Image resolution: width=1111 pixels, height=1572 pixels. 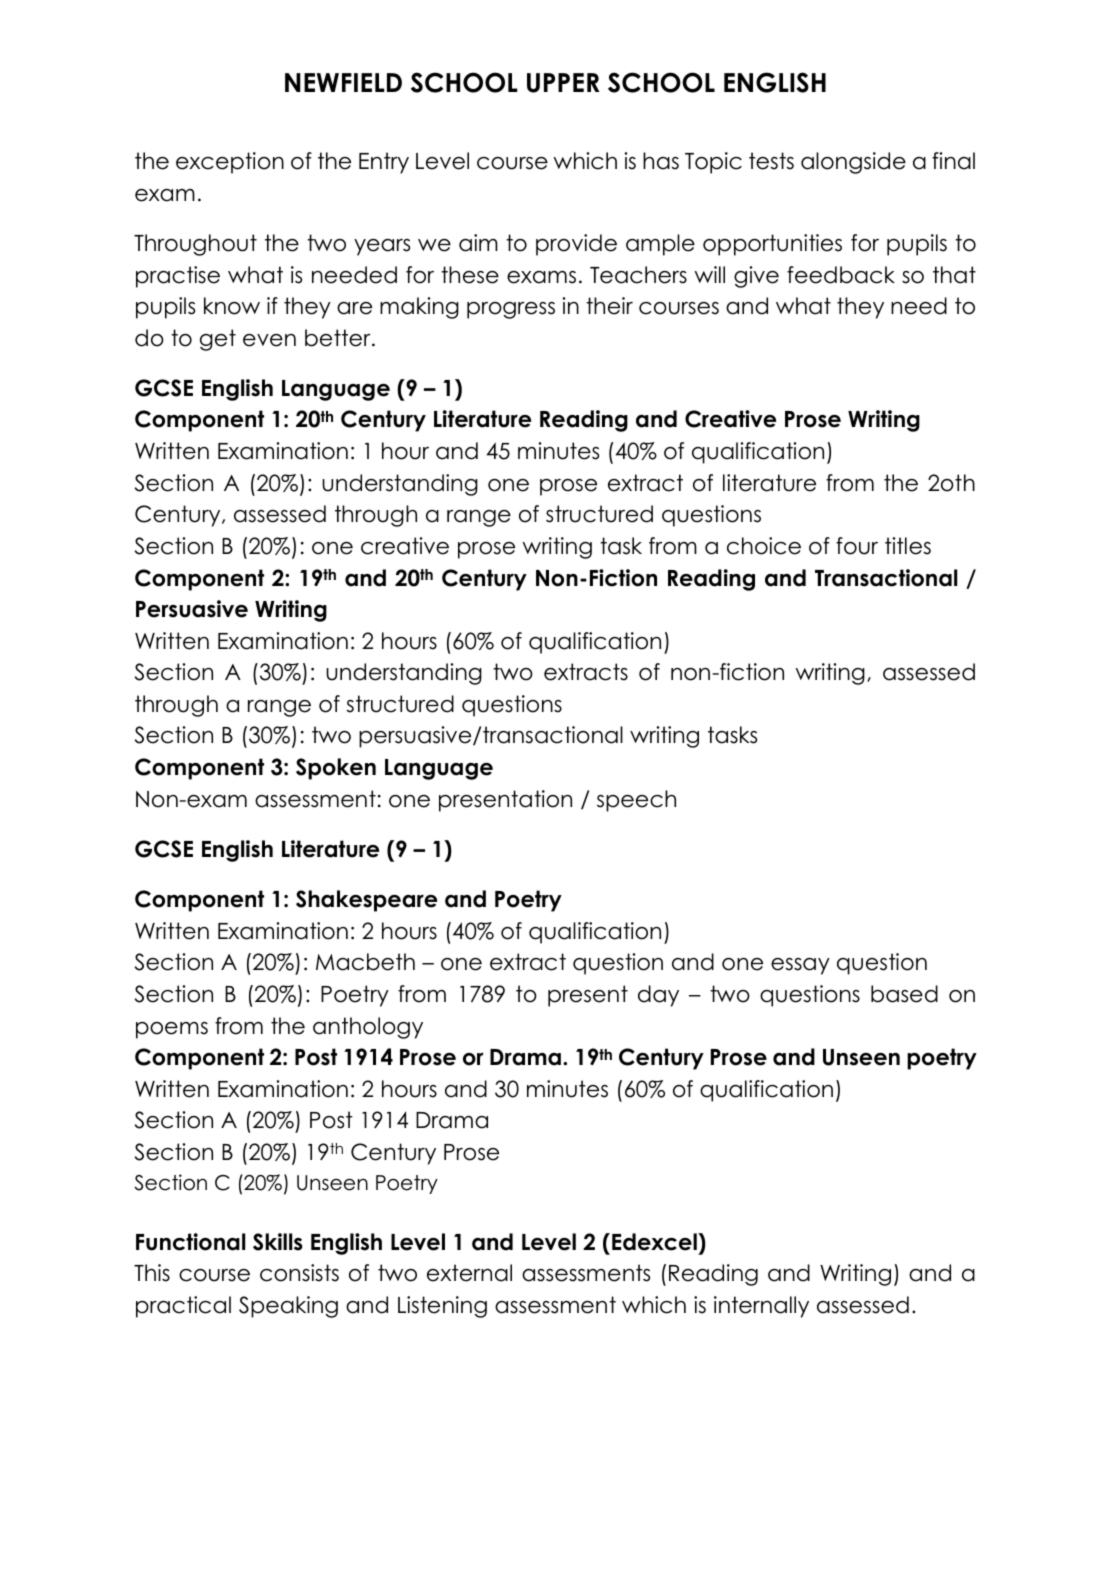 What do you see at coordinates (278, 1242) in the screenshot?
I see `Skills` at bounding box center [278, 1242].
